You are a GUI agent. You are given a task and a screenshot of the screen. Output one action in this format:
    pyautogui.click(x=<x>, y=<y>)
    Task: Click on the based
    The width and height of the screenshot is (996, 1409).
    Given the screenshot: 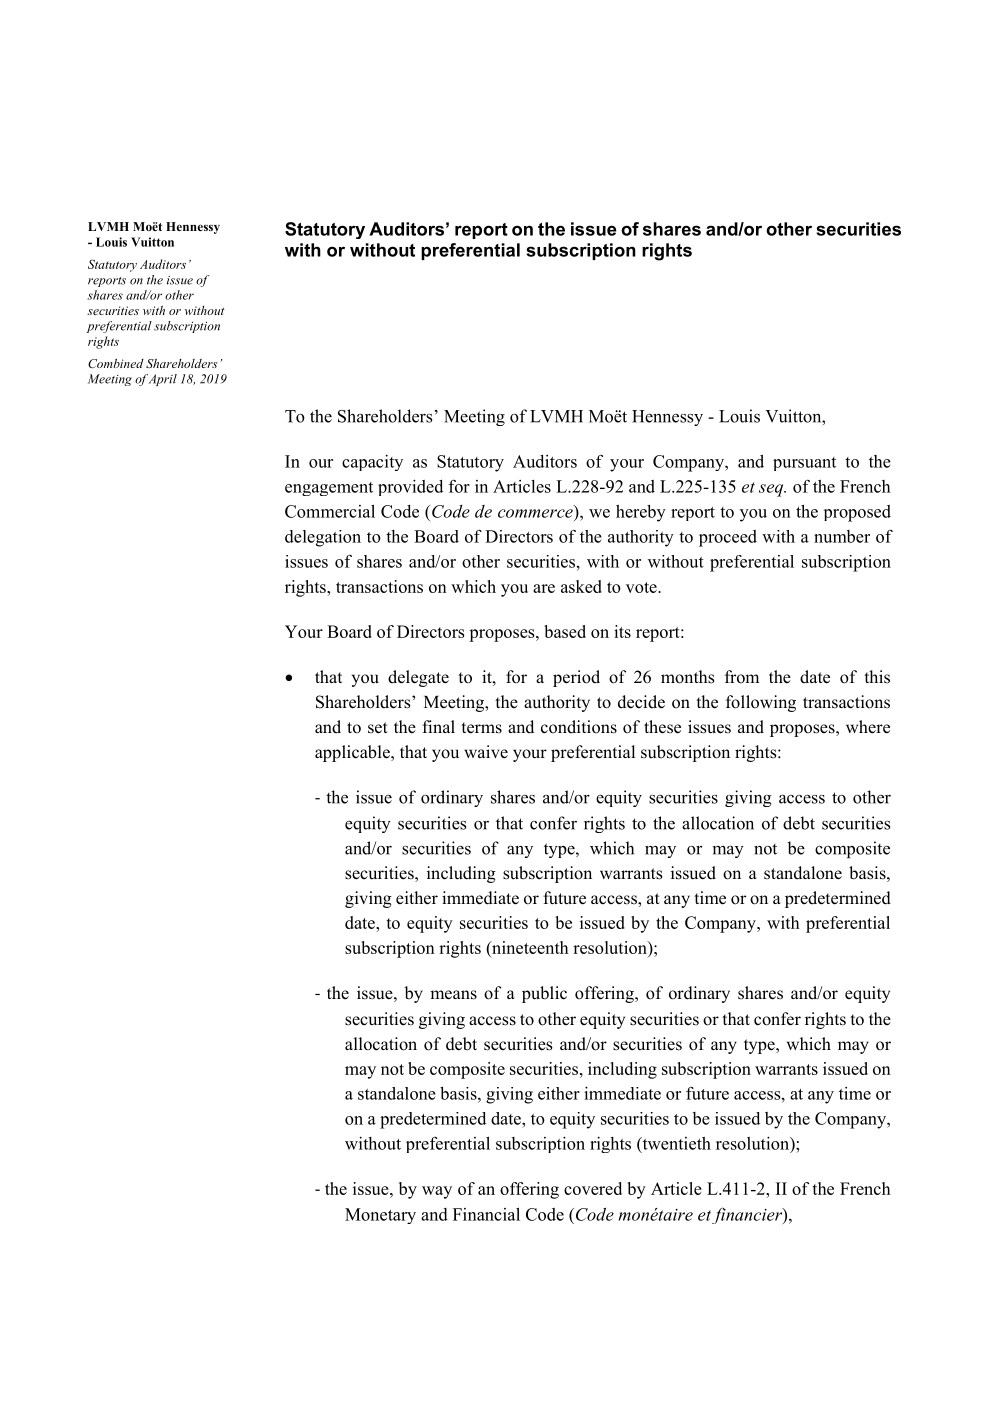 What is the action you would take?
    pyautogui.click(x=565, y=631)
